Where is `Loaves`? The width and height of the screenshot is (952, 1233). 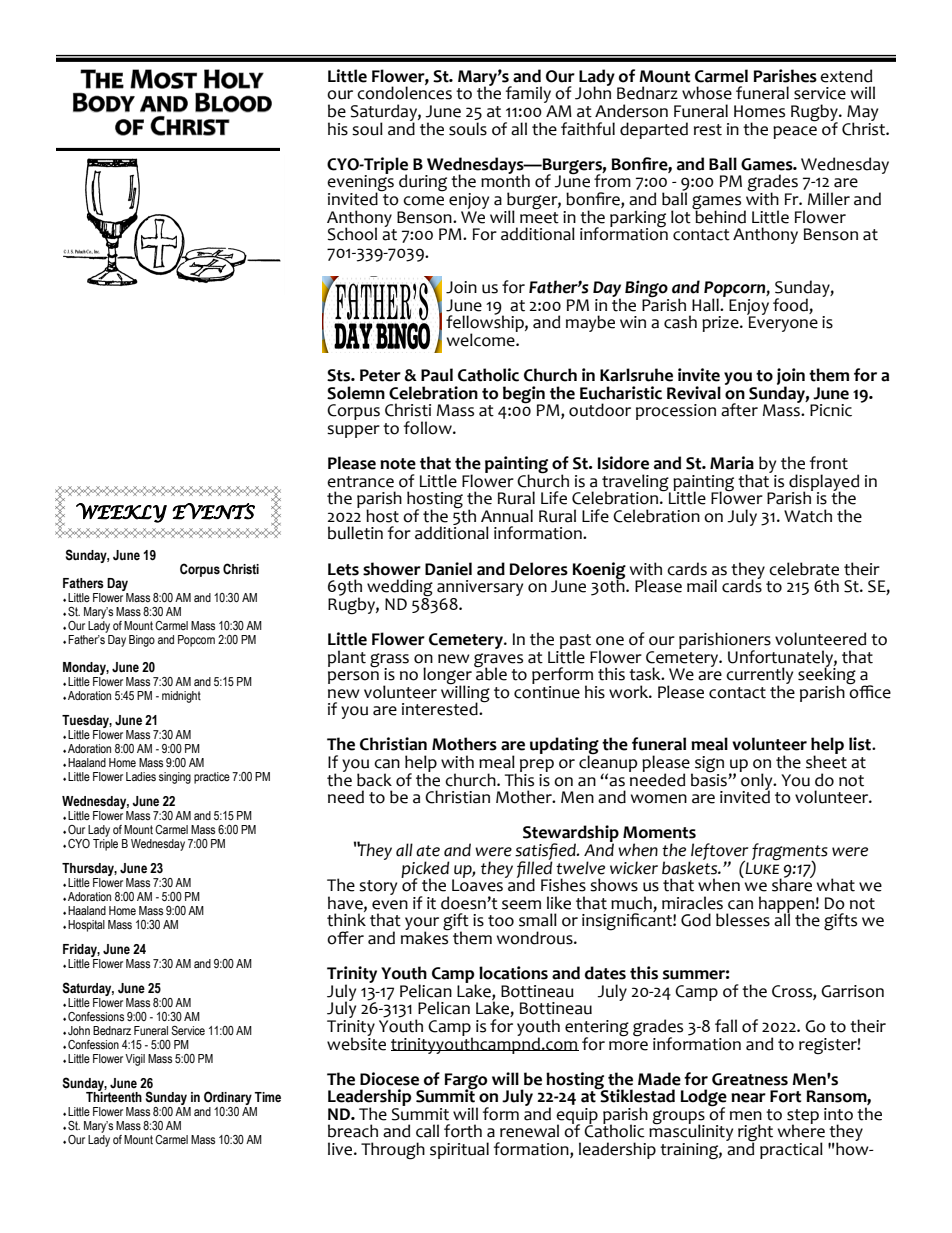 Loaves is located at coordinates (477, 884).
